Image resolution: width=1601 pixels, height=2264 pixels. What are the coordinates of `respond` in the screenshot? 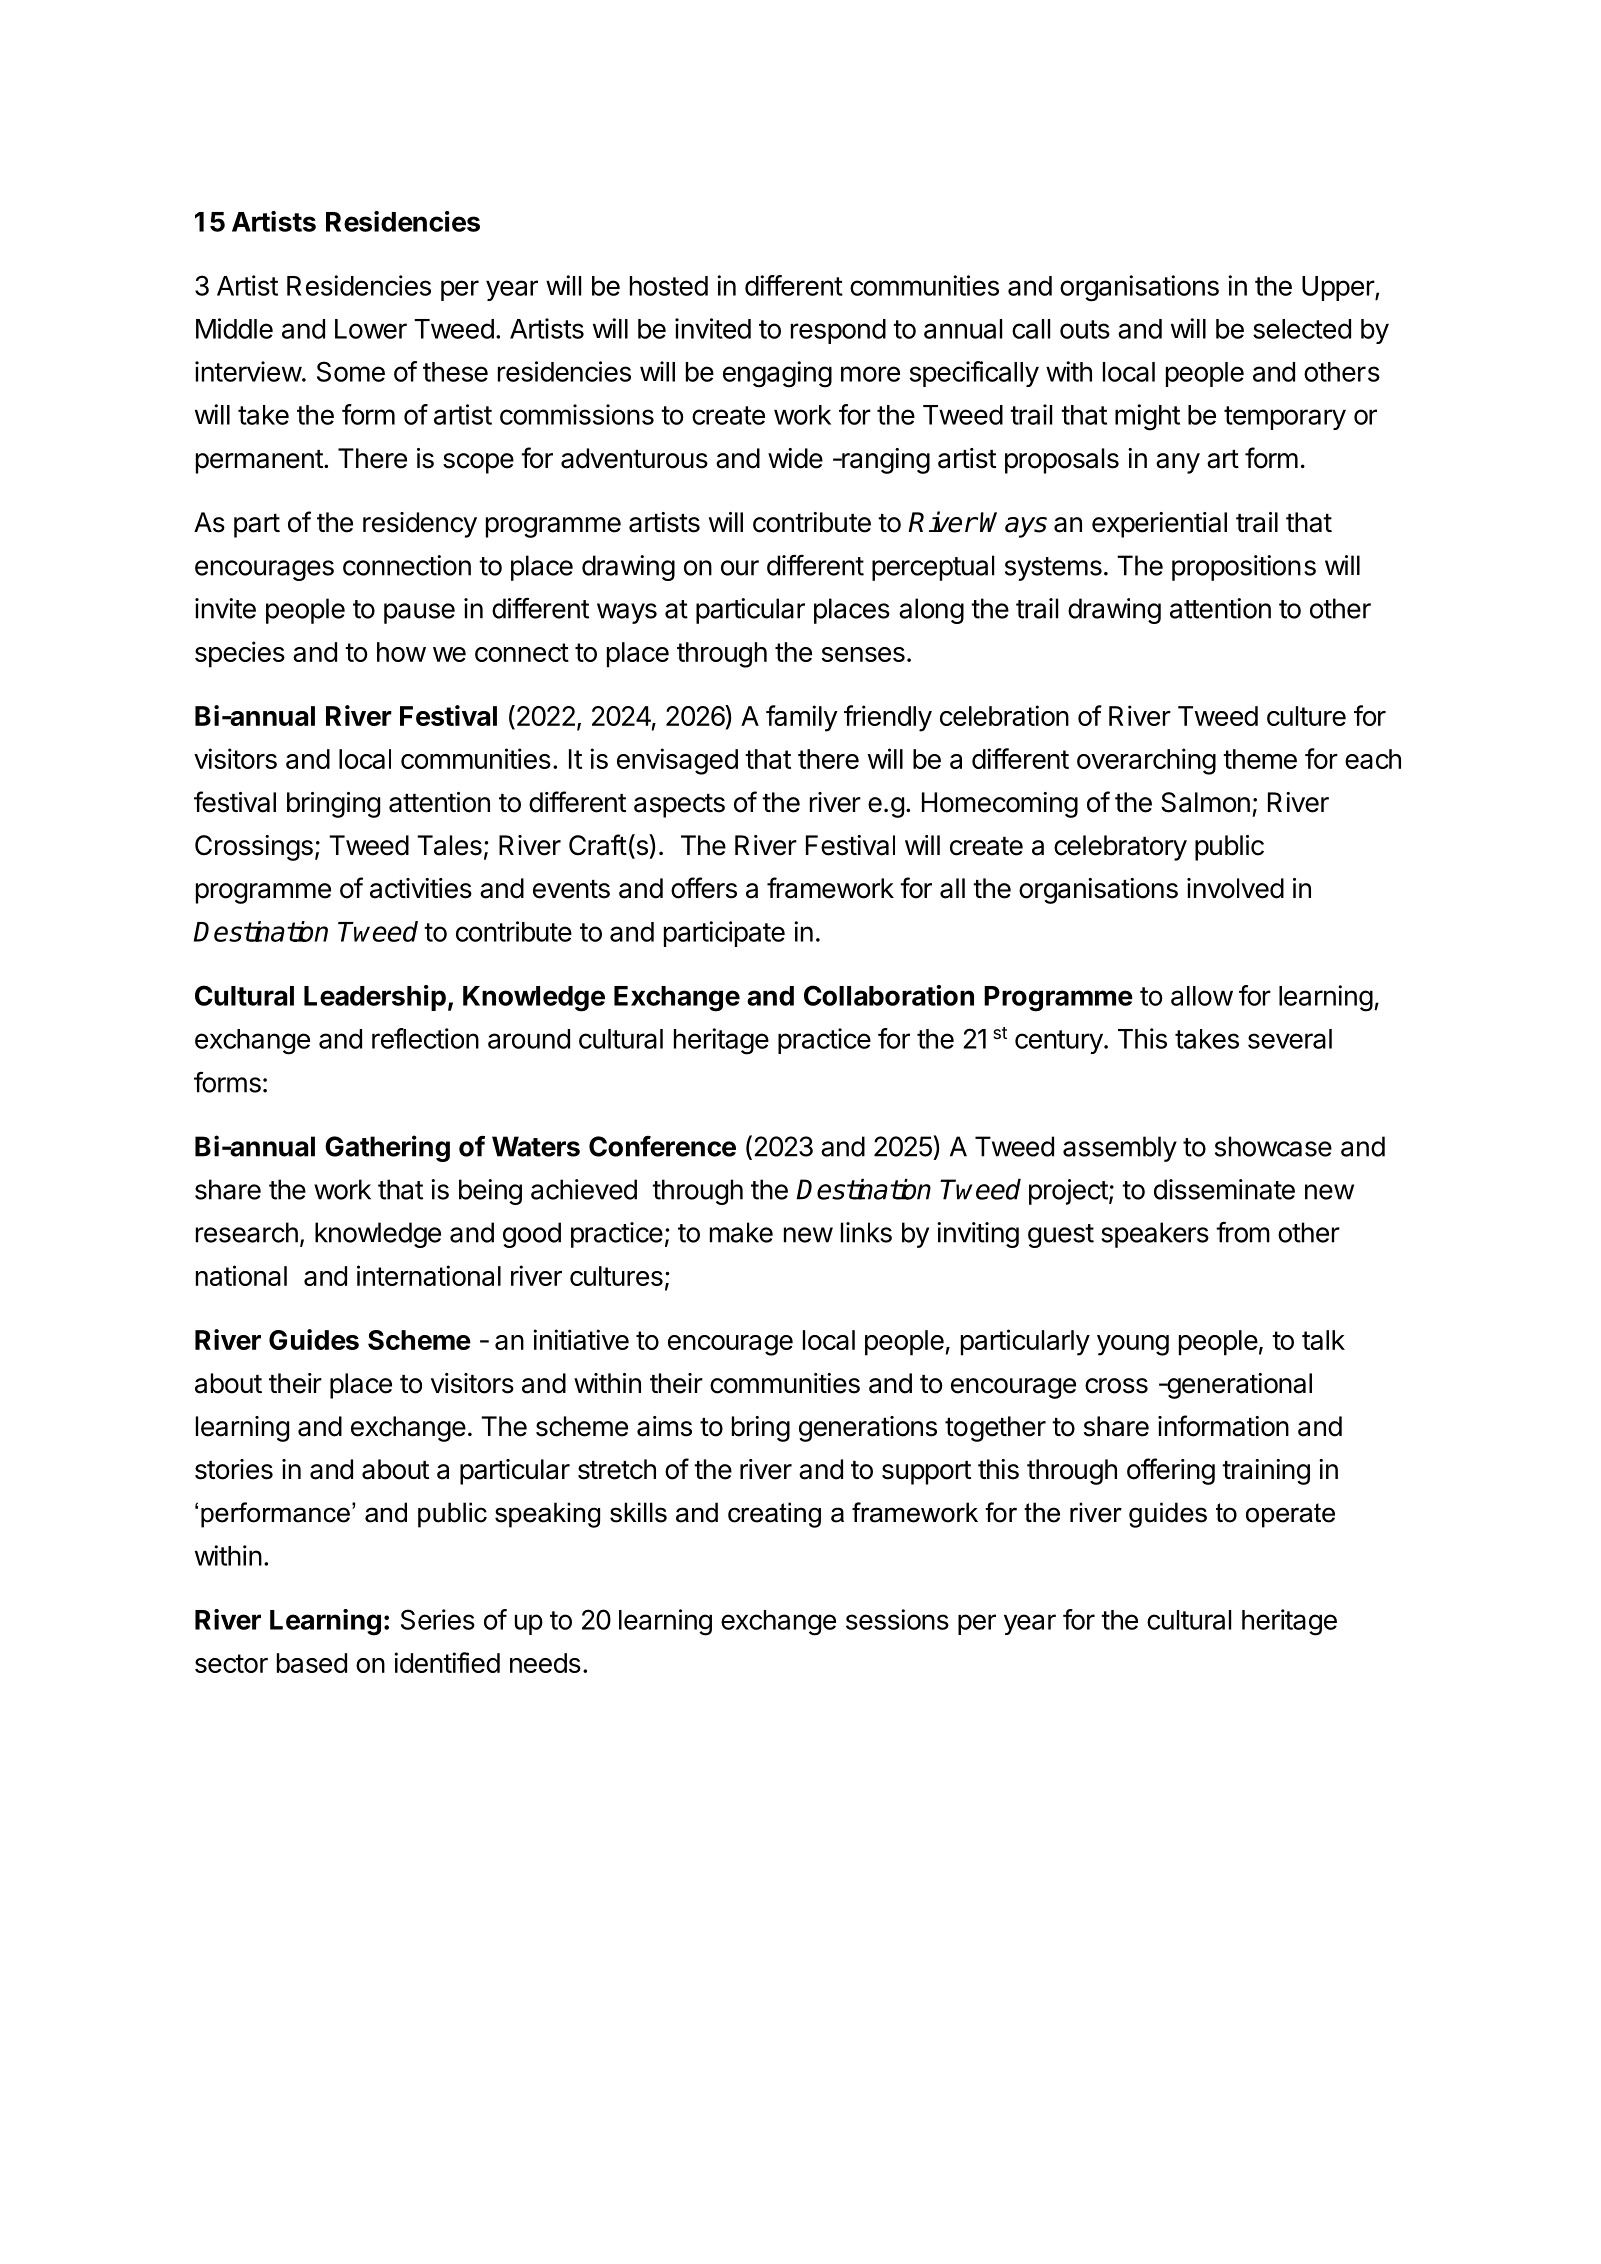 It's located at (838, 331).
